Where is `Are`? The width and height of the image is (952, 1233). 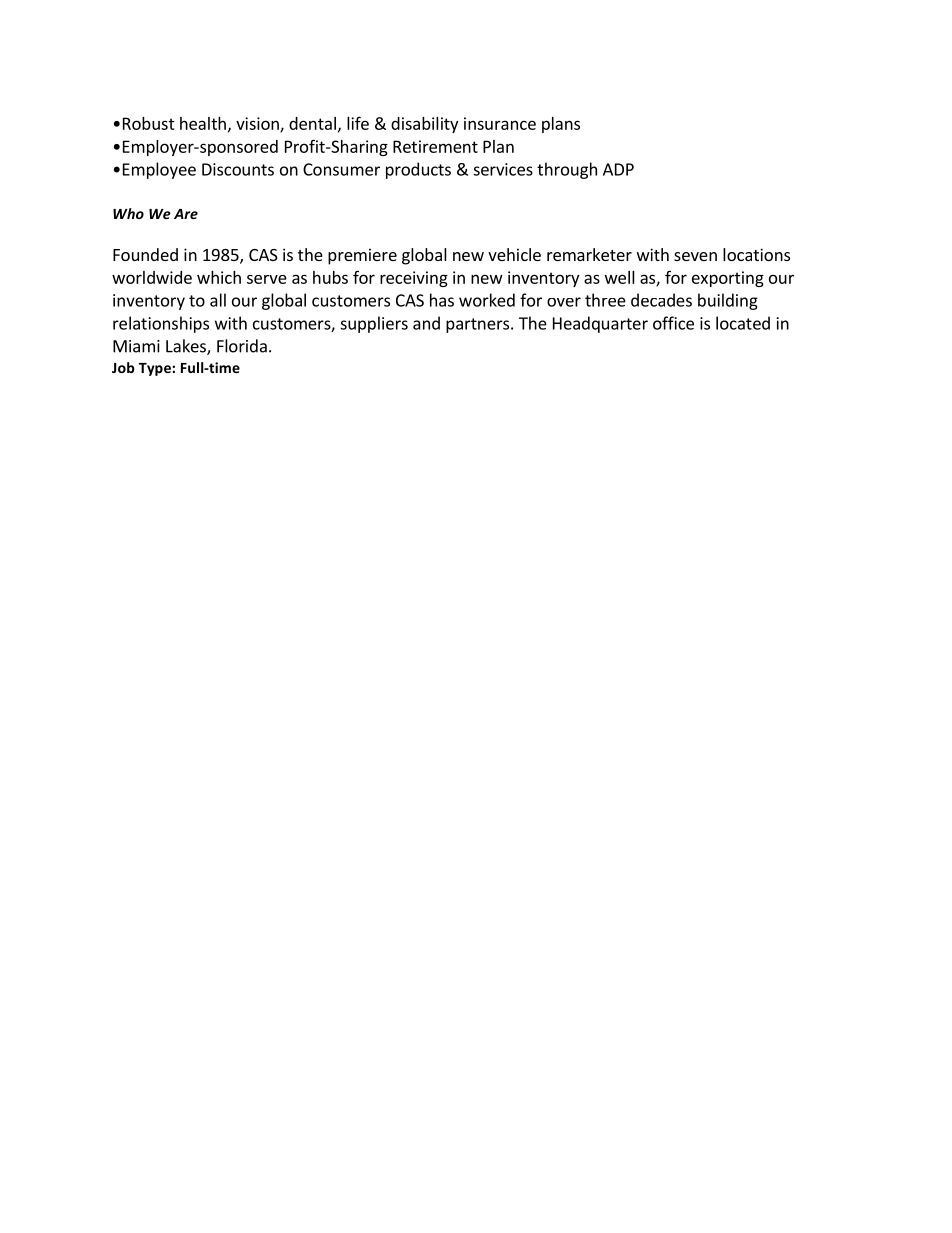
Are is located at coordinates (186, 214).
